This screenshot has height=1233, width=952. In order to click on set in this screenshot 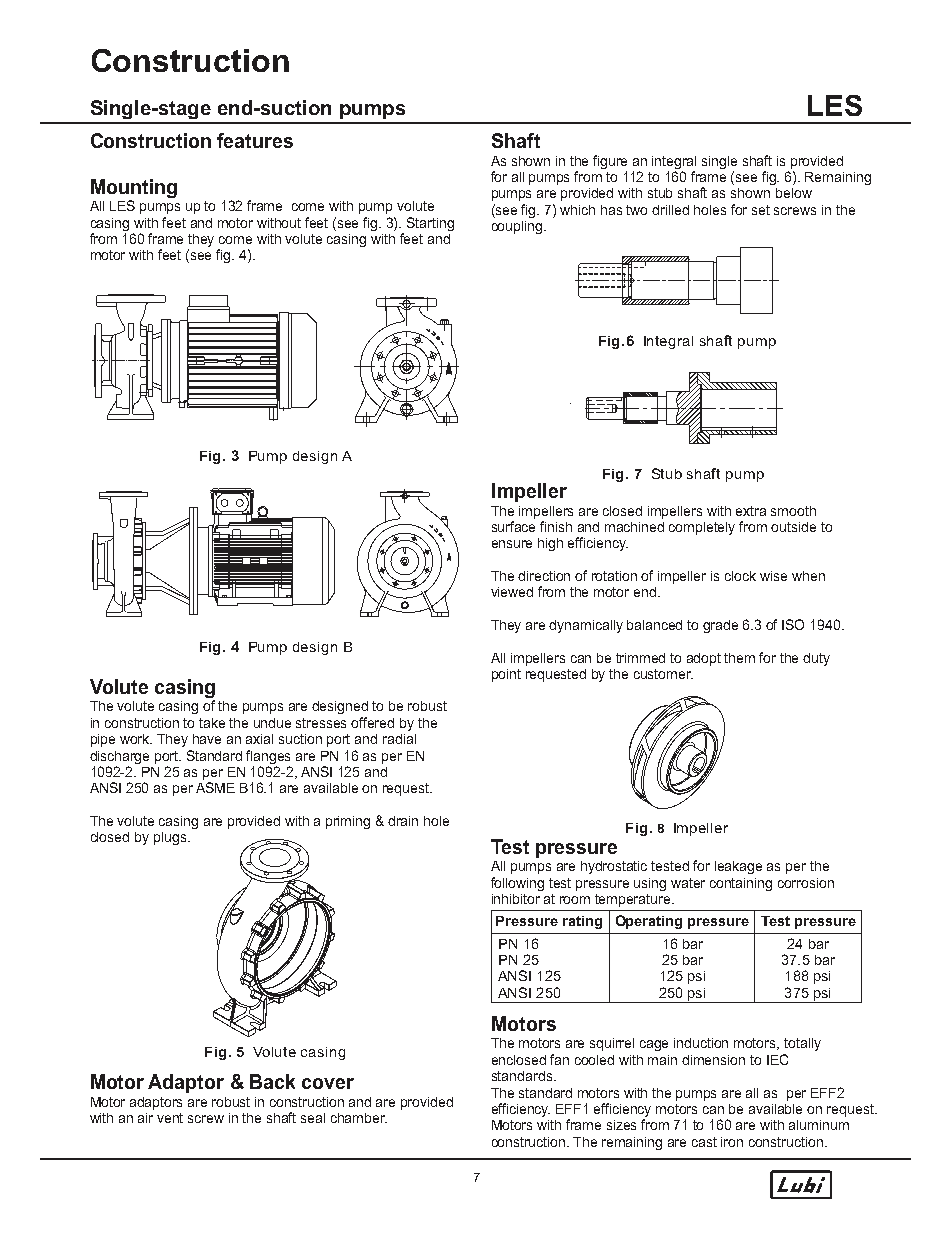, I will do `click(761, 210)`.
